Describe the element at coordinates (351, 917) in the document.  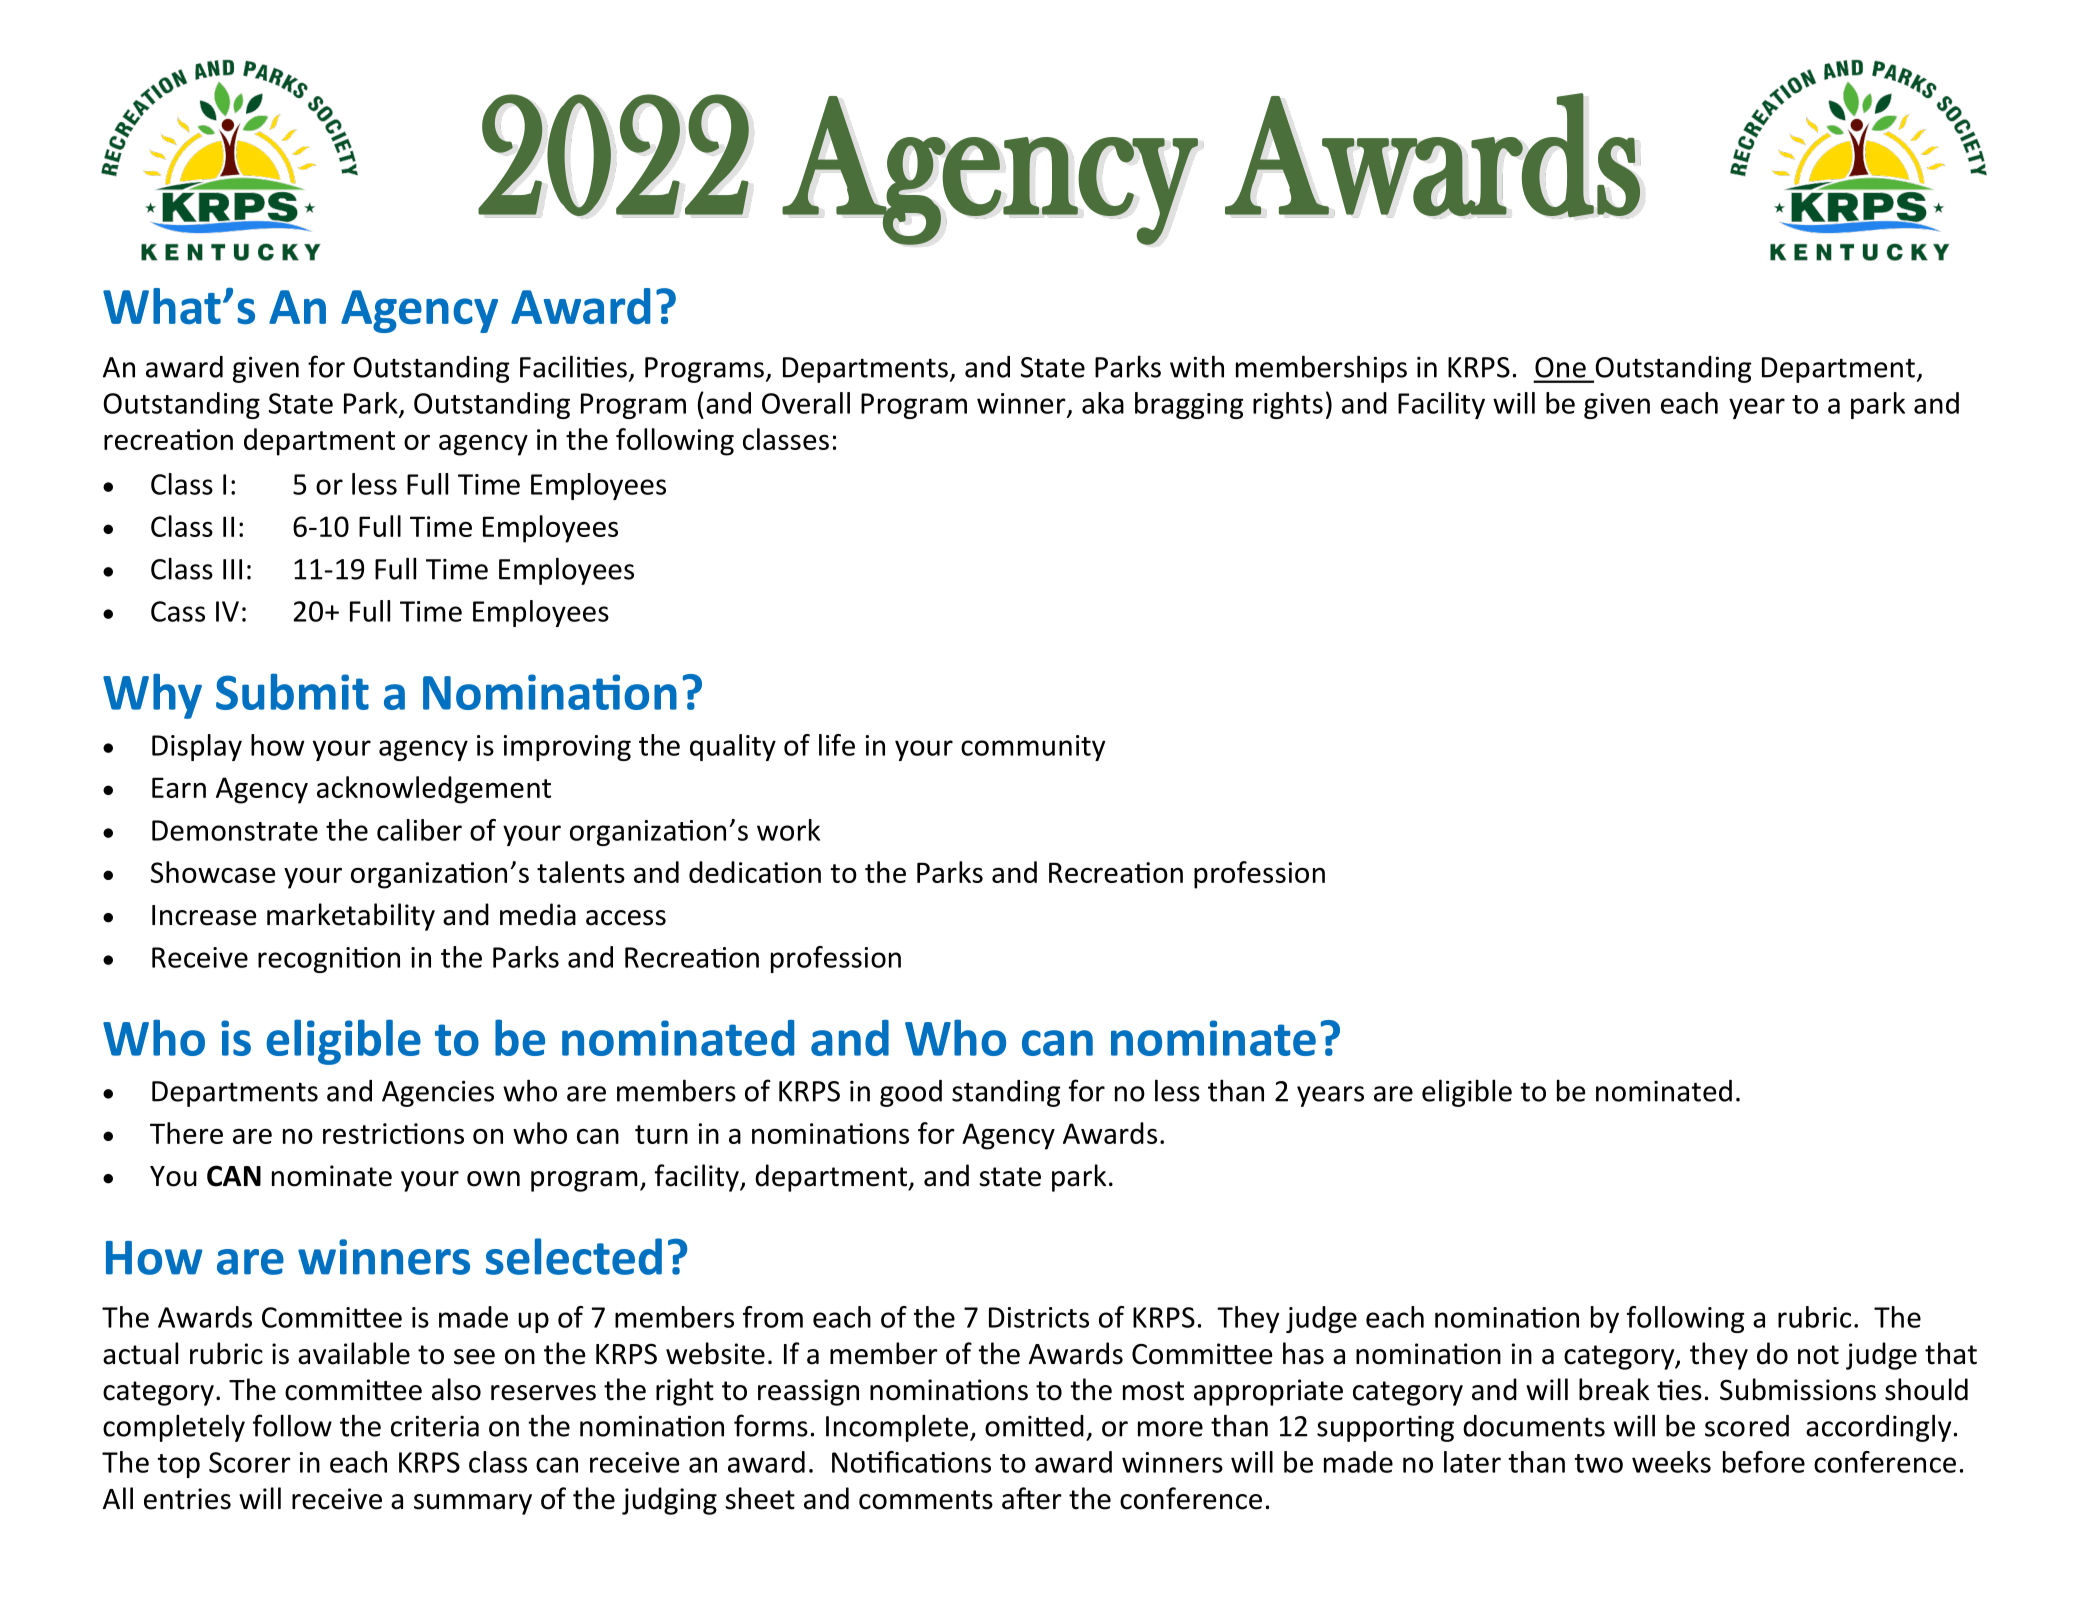
I see `marketability` at that location.
